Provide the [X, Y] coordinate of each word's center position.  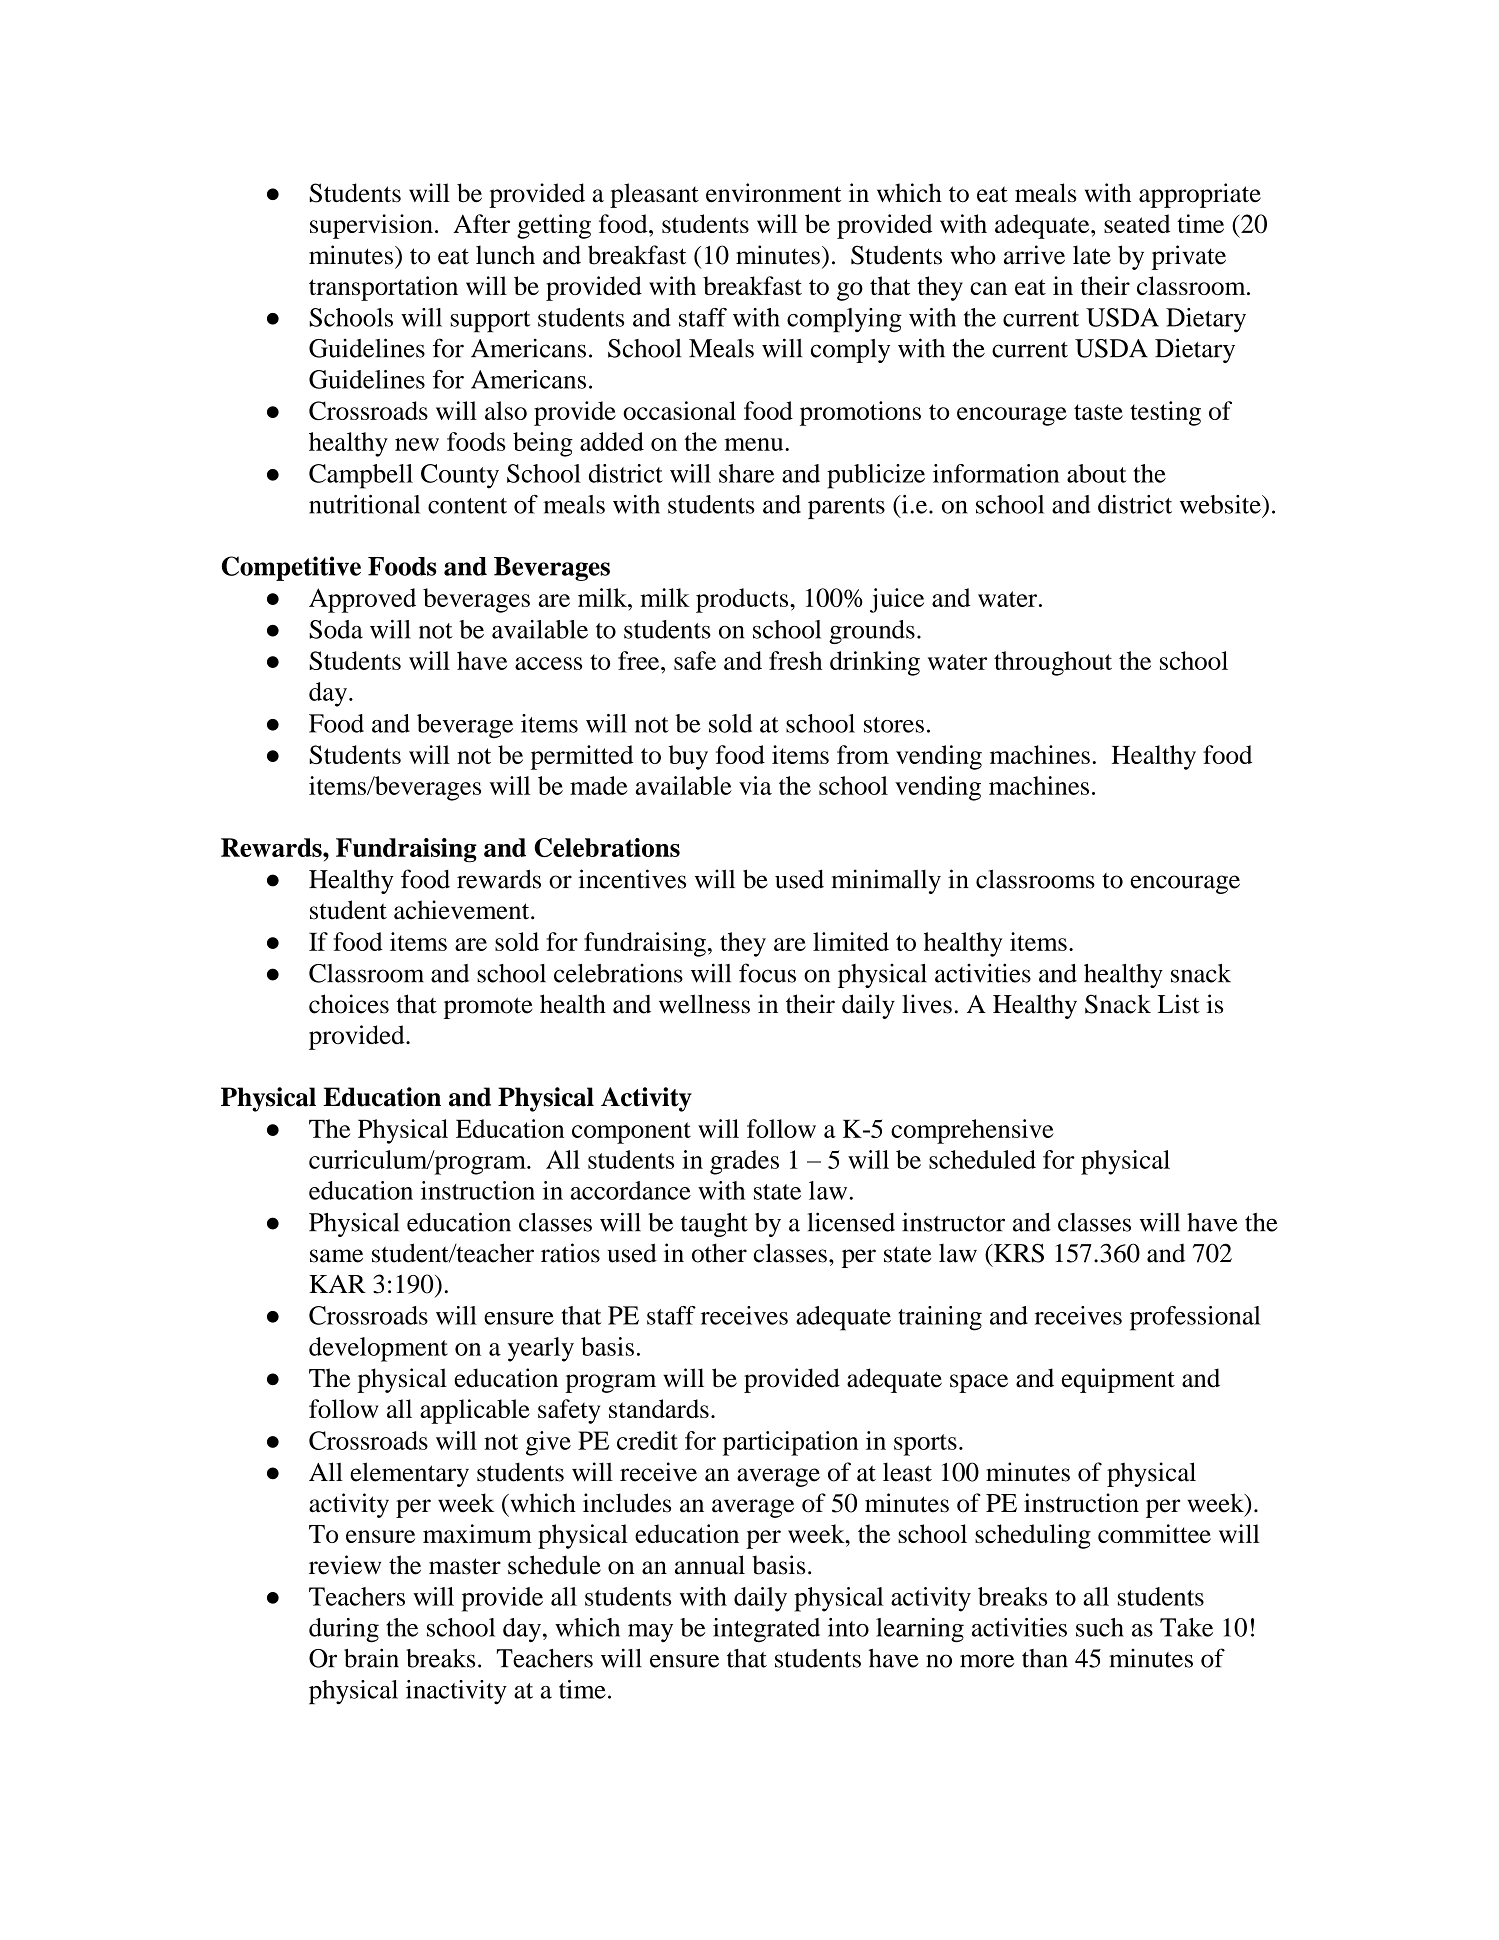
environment [773, 193]
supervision [371, 226]
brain [371, 1658]
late [1092, 255]
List [1179, 1004]
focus [767, 973]
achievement [463, 910]
